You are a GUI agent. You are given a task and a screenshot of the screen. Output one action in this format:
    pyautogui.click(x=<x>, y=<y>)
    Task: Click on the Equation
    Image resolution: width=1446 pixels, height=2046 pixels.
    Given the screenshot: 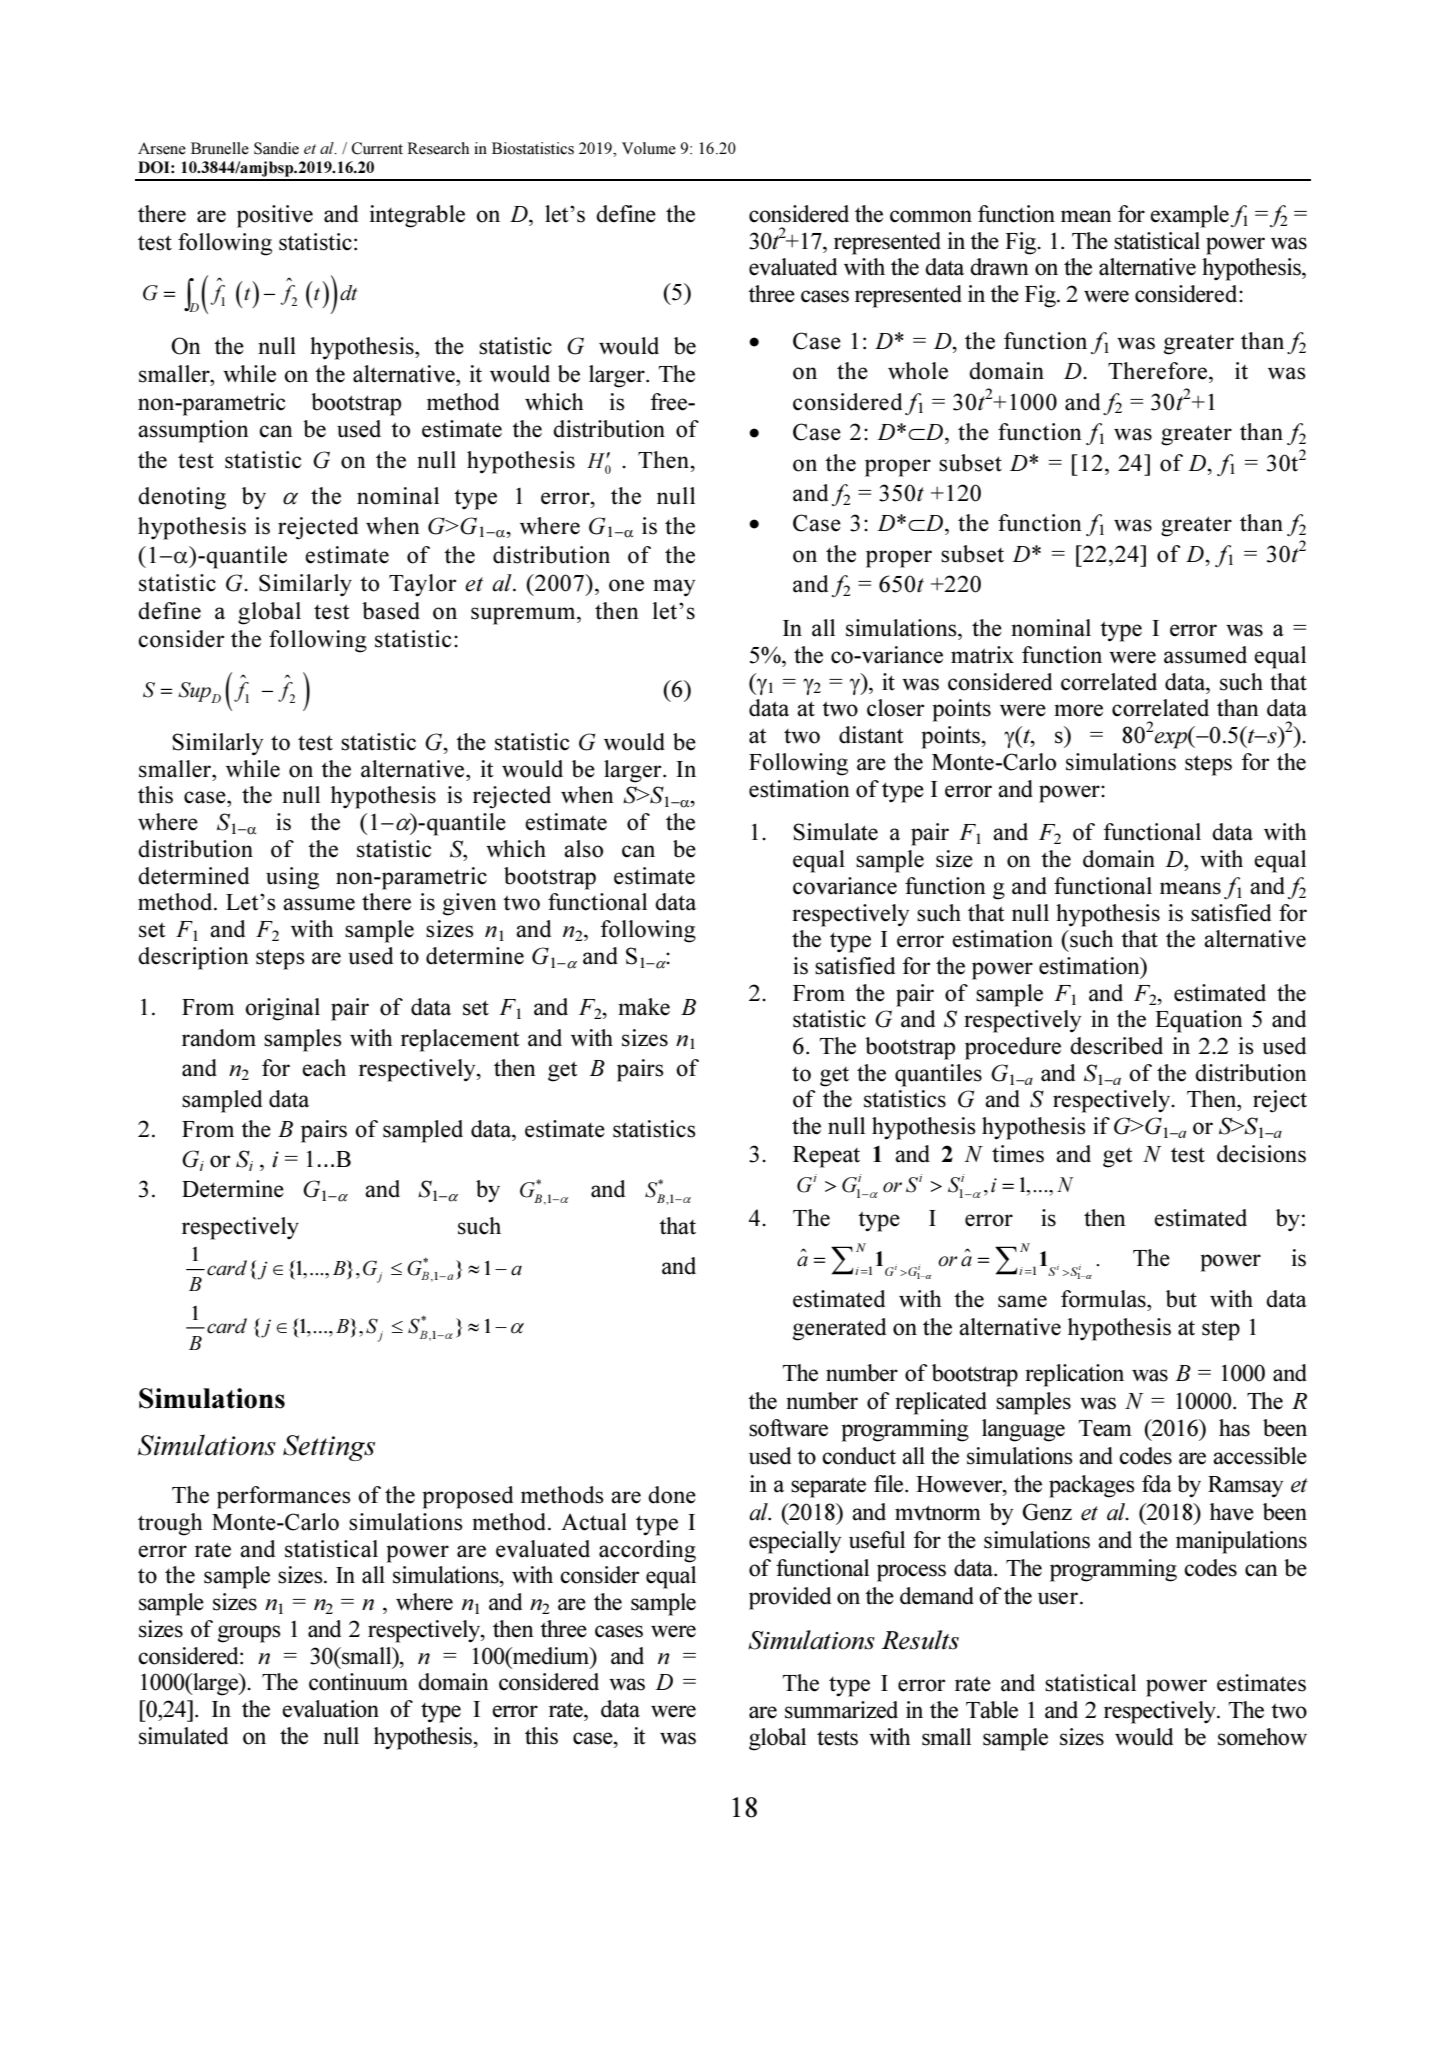 What is the action you would take?
    pyautogui.click(x=1199, y=1021)
